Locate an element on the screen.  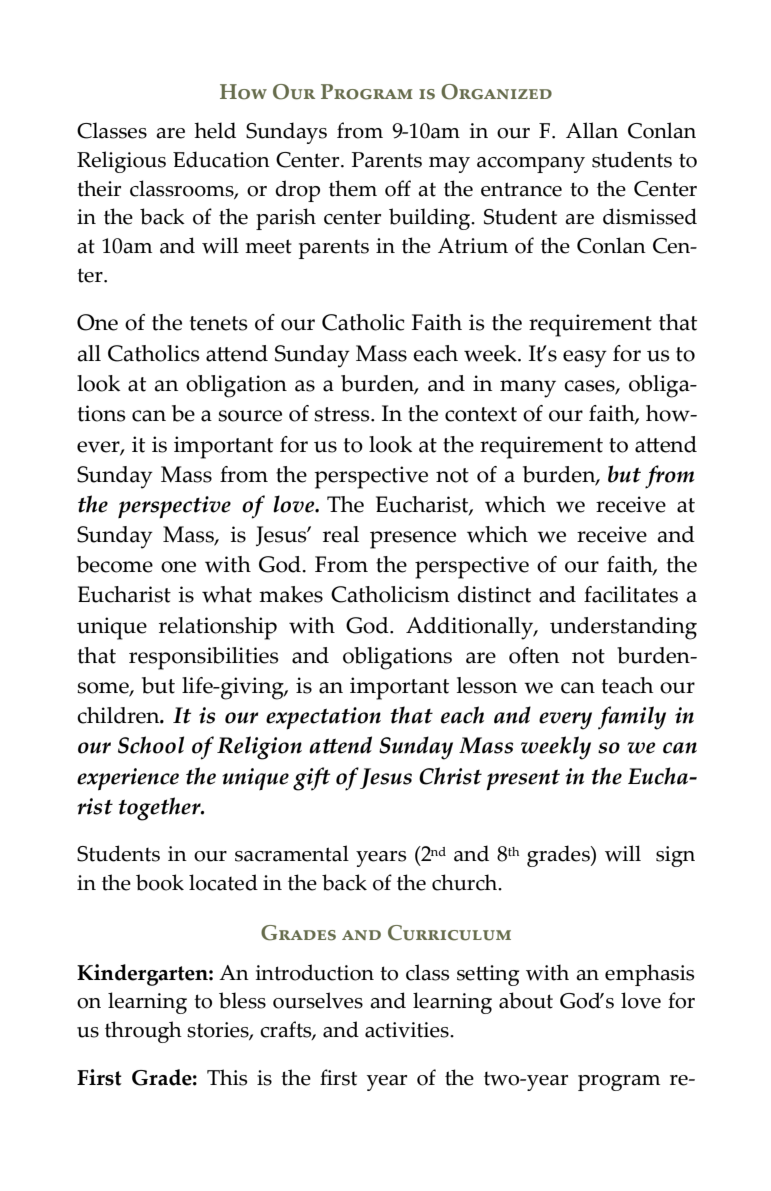
become is located at coordinates (115, 564).
